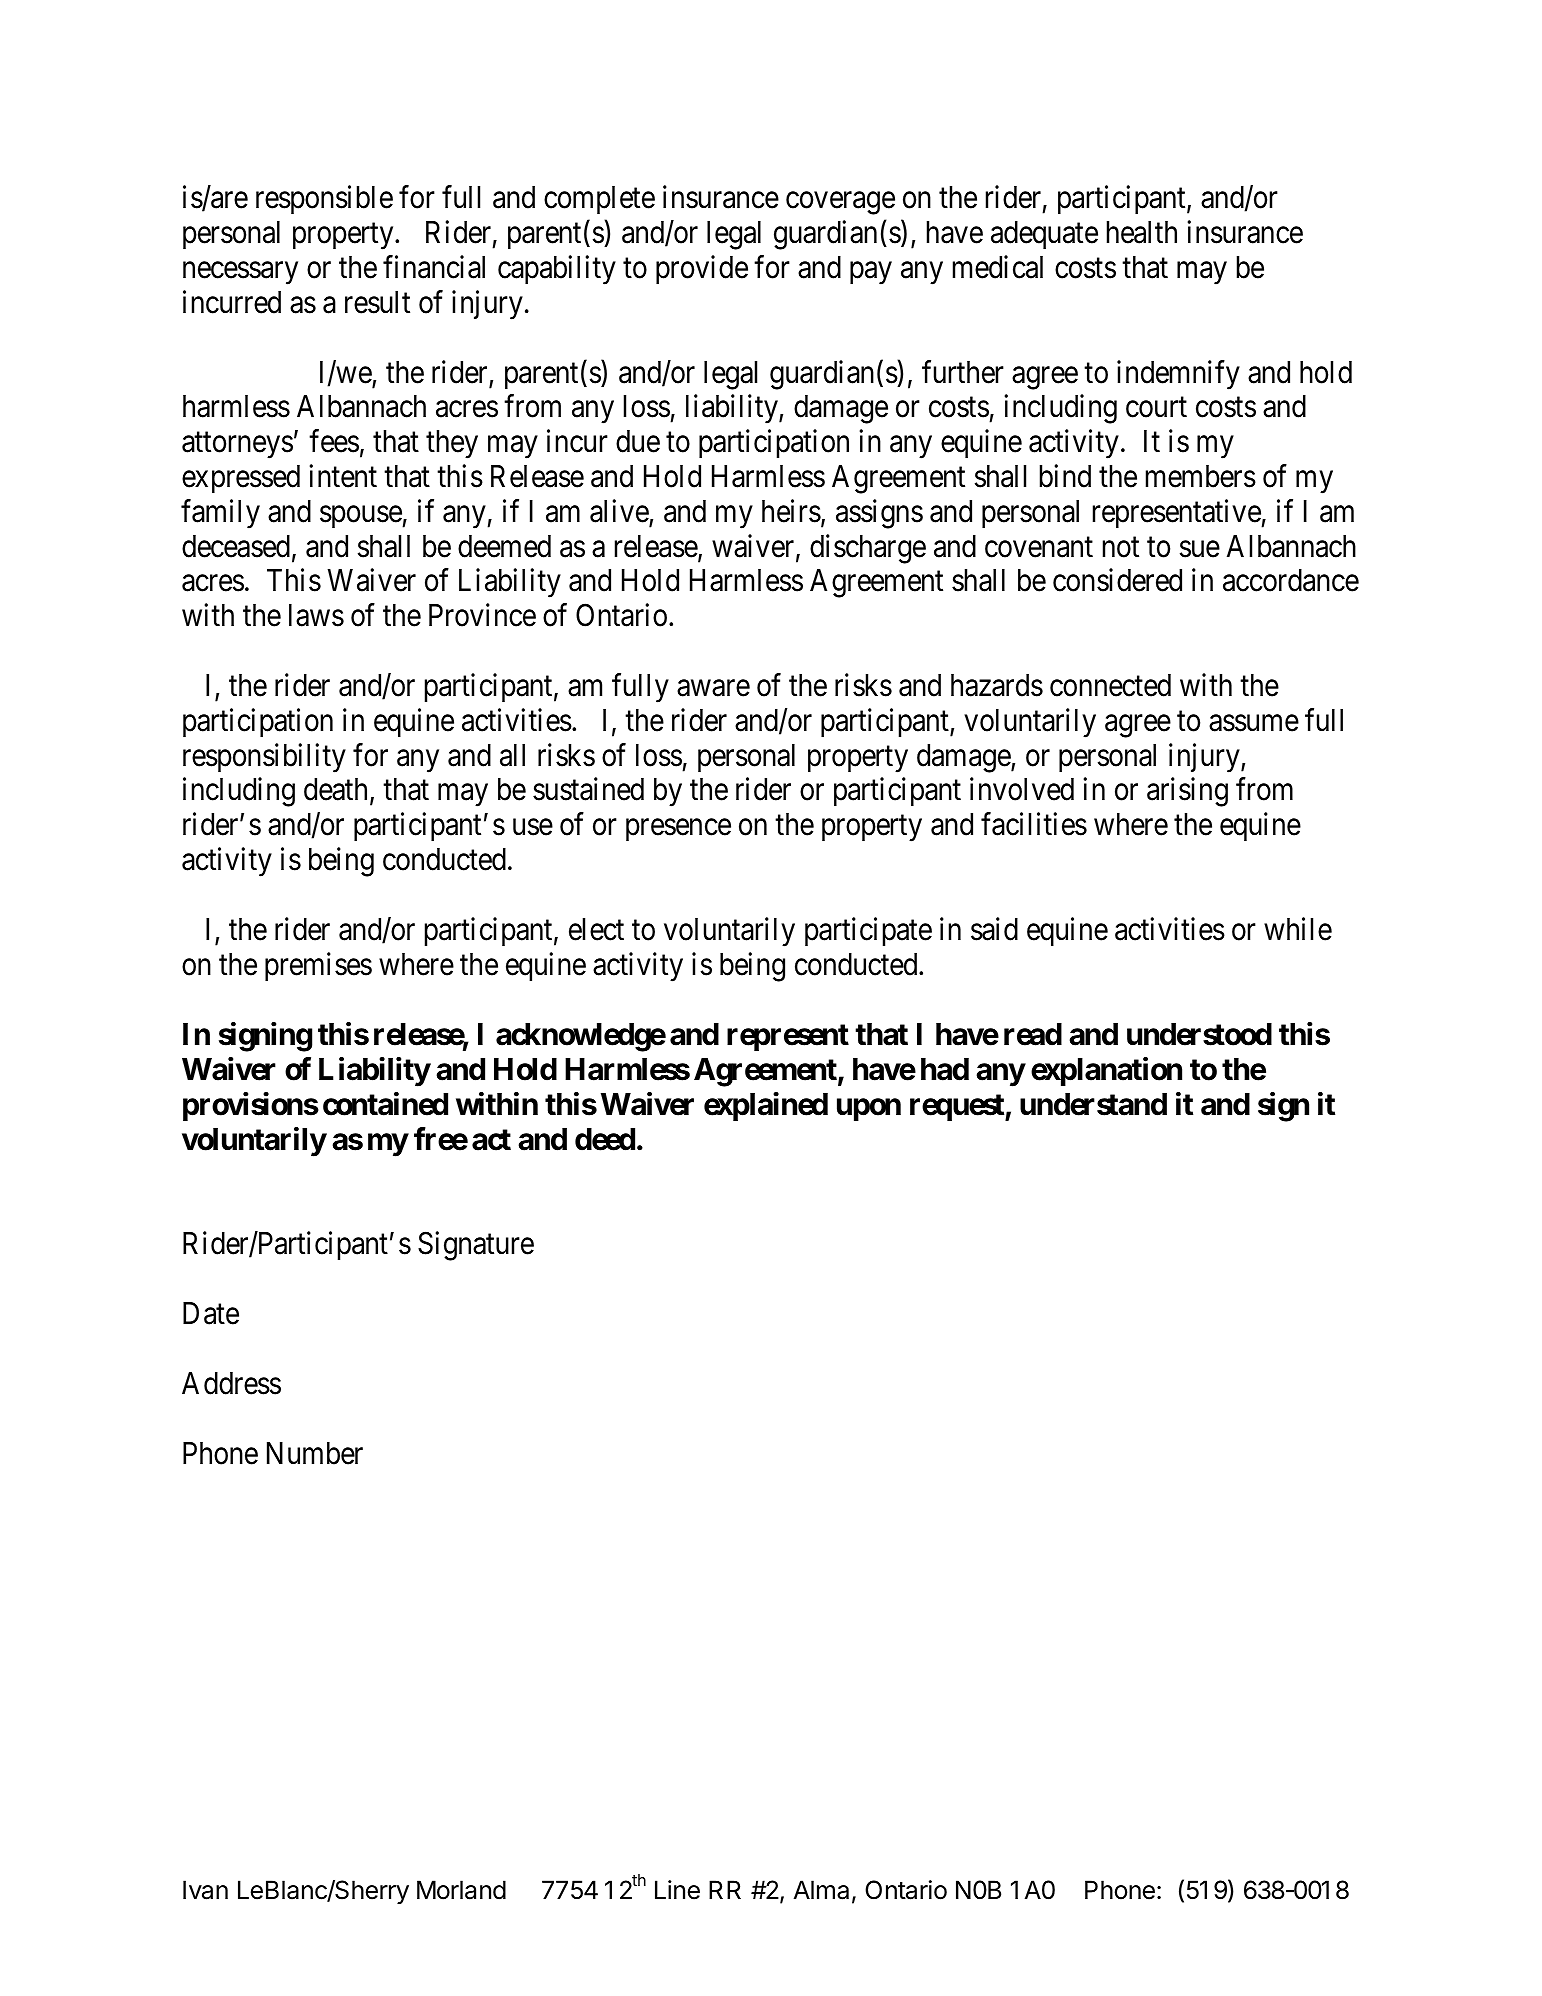 This image has height=1996, width=1542. I want to click on health, so click(1142, 232).
